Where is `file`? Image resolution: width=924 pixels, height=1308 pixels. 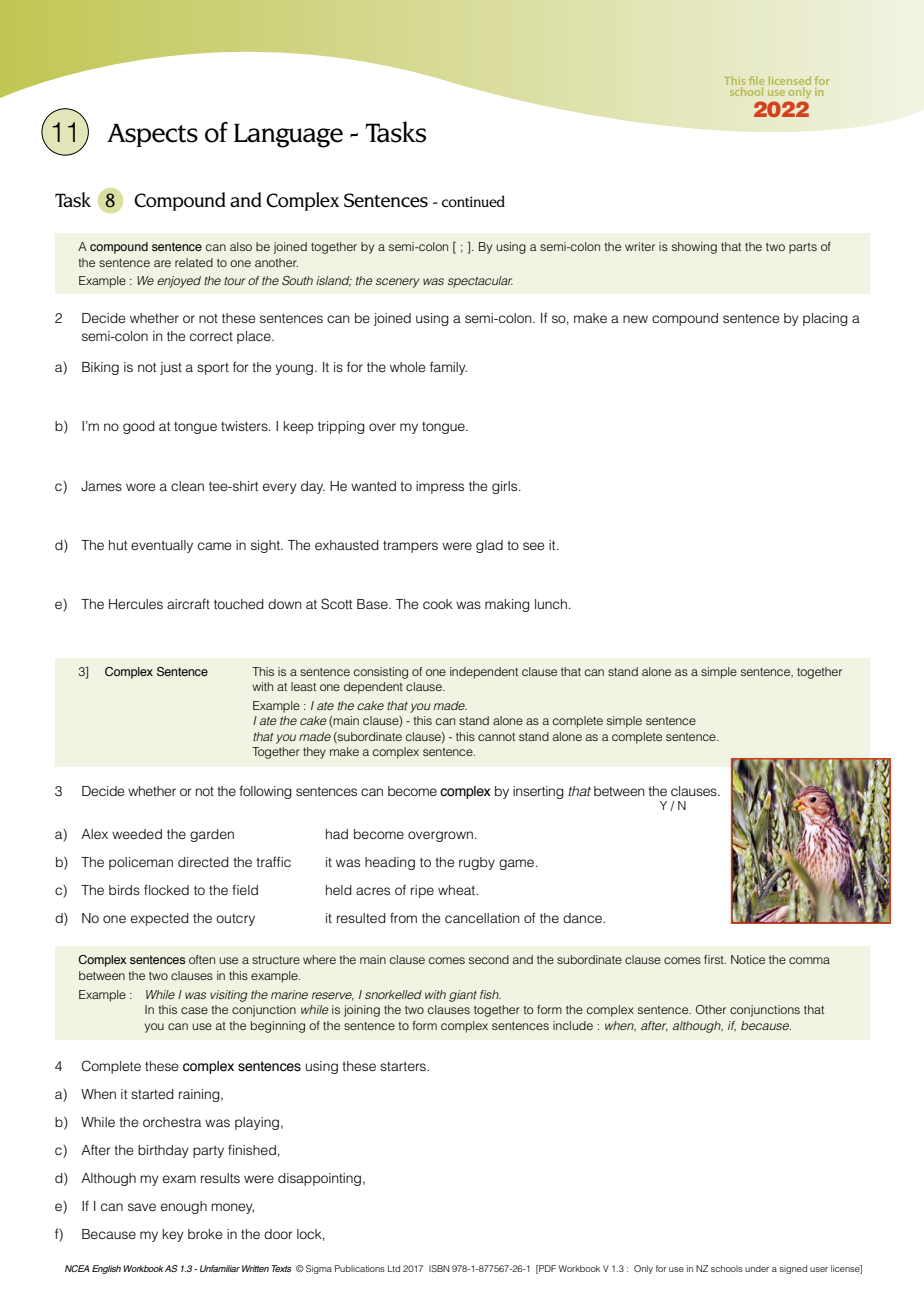
file is located at coordinates (756, 82).
